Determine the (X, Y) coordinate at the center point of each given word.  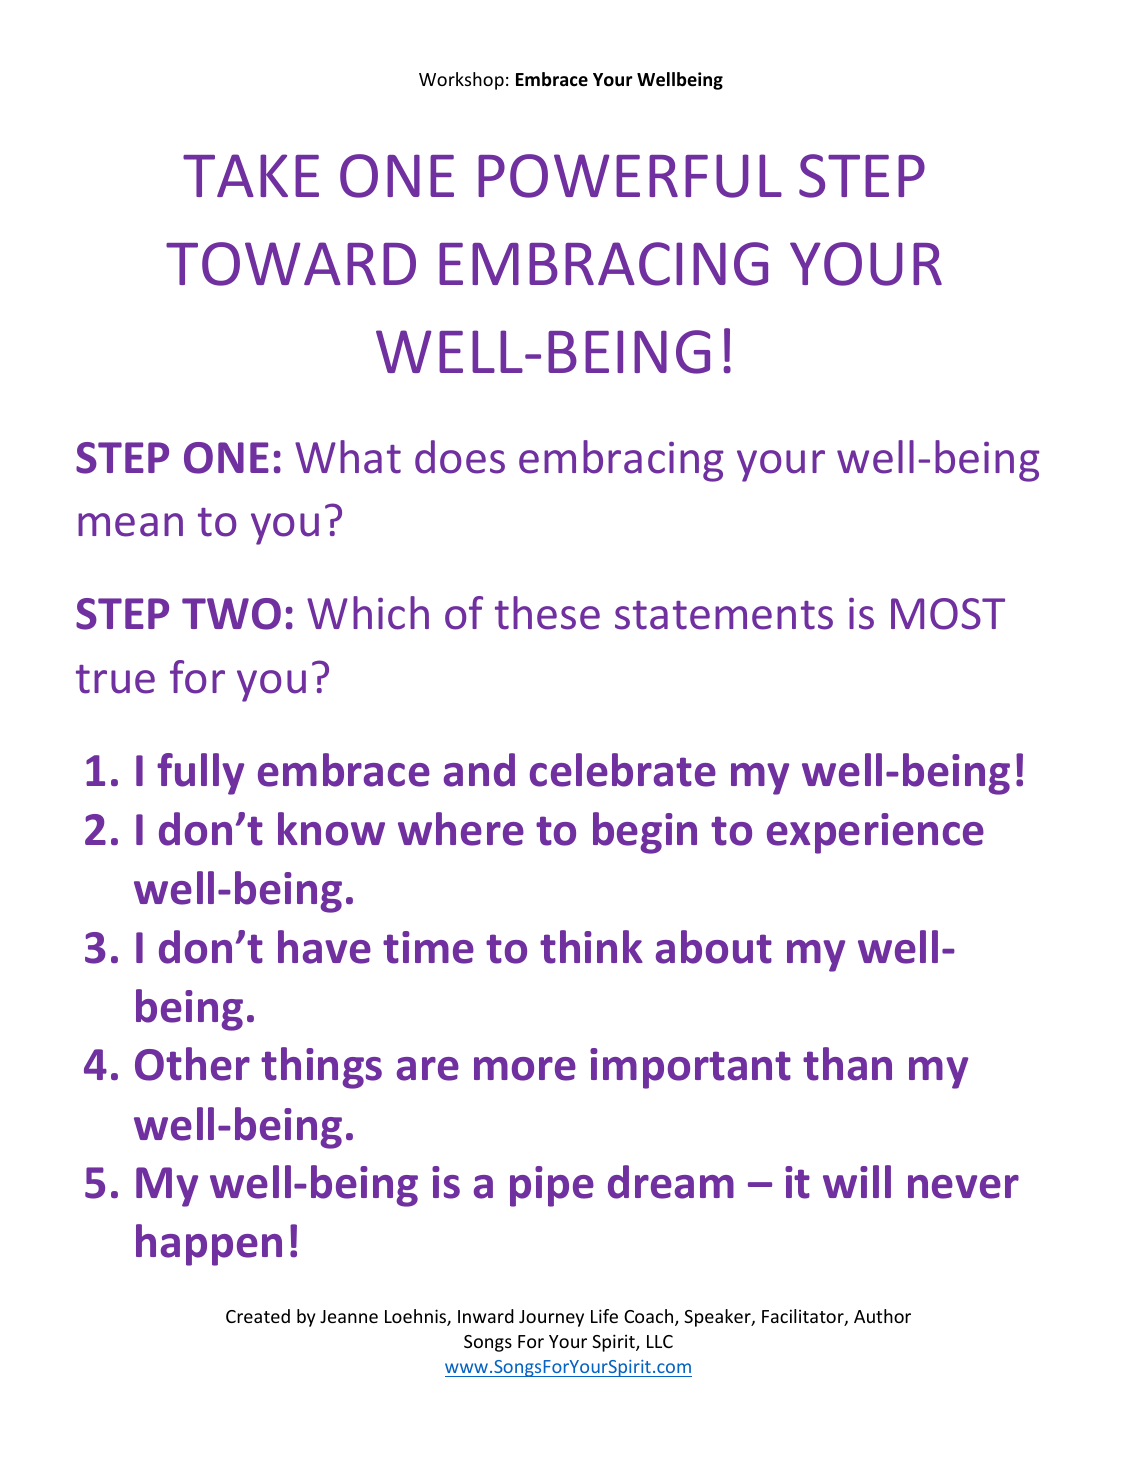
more (525, 1069)
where (461, 829)
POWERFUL (630, 176)
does (460, 457)
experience (875, 833)
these (547, 613)
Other (192, 1064)
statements (724, 615)
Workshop (461, 81)
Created (258, 1316)
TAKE (251, 175)
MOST (948, 614)
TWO (231, 614)
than (847, 1064)
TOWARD (291, 264)
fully (200, 774)
